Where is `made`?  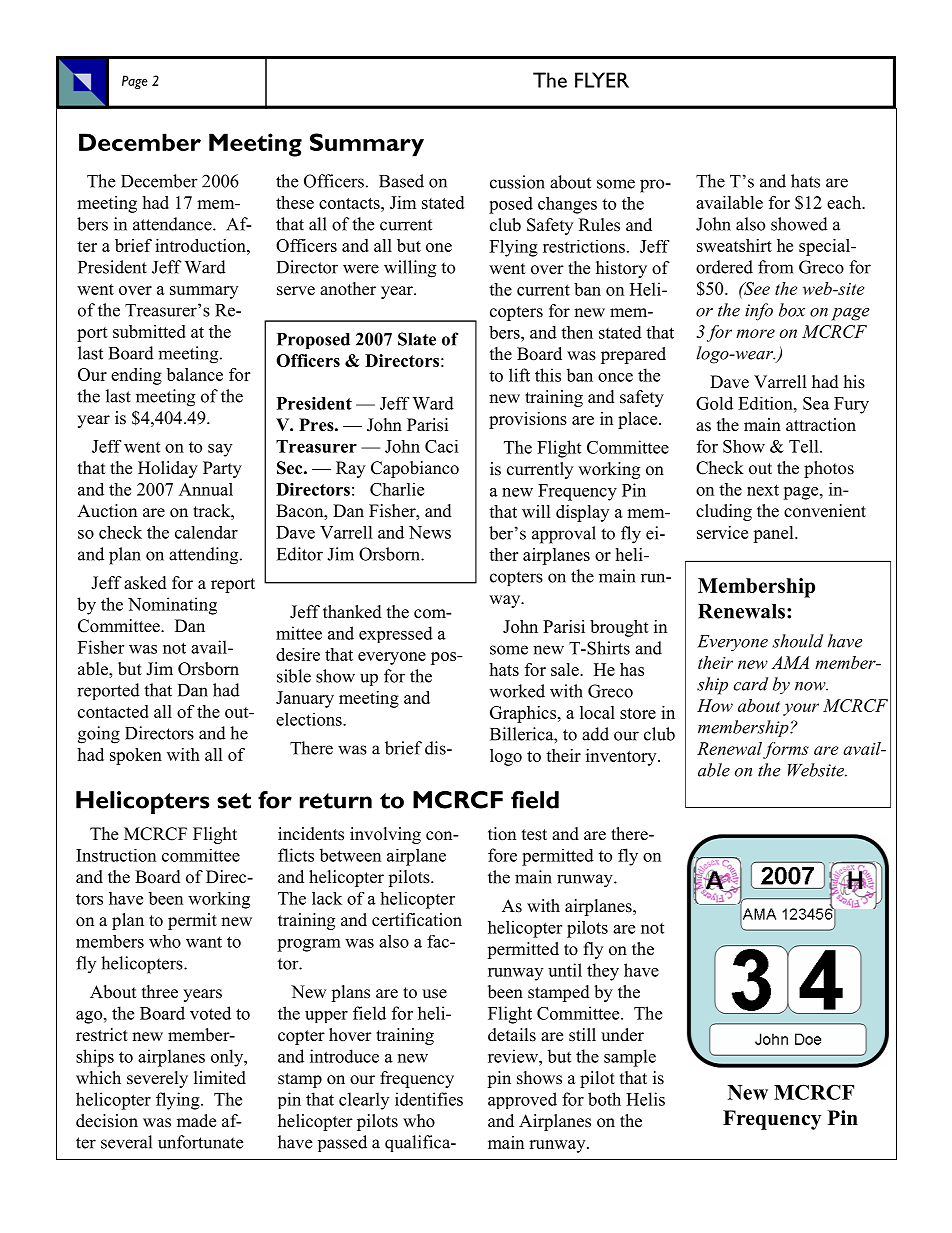 made is located at coordinates (196, 1121).
